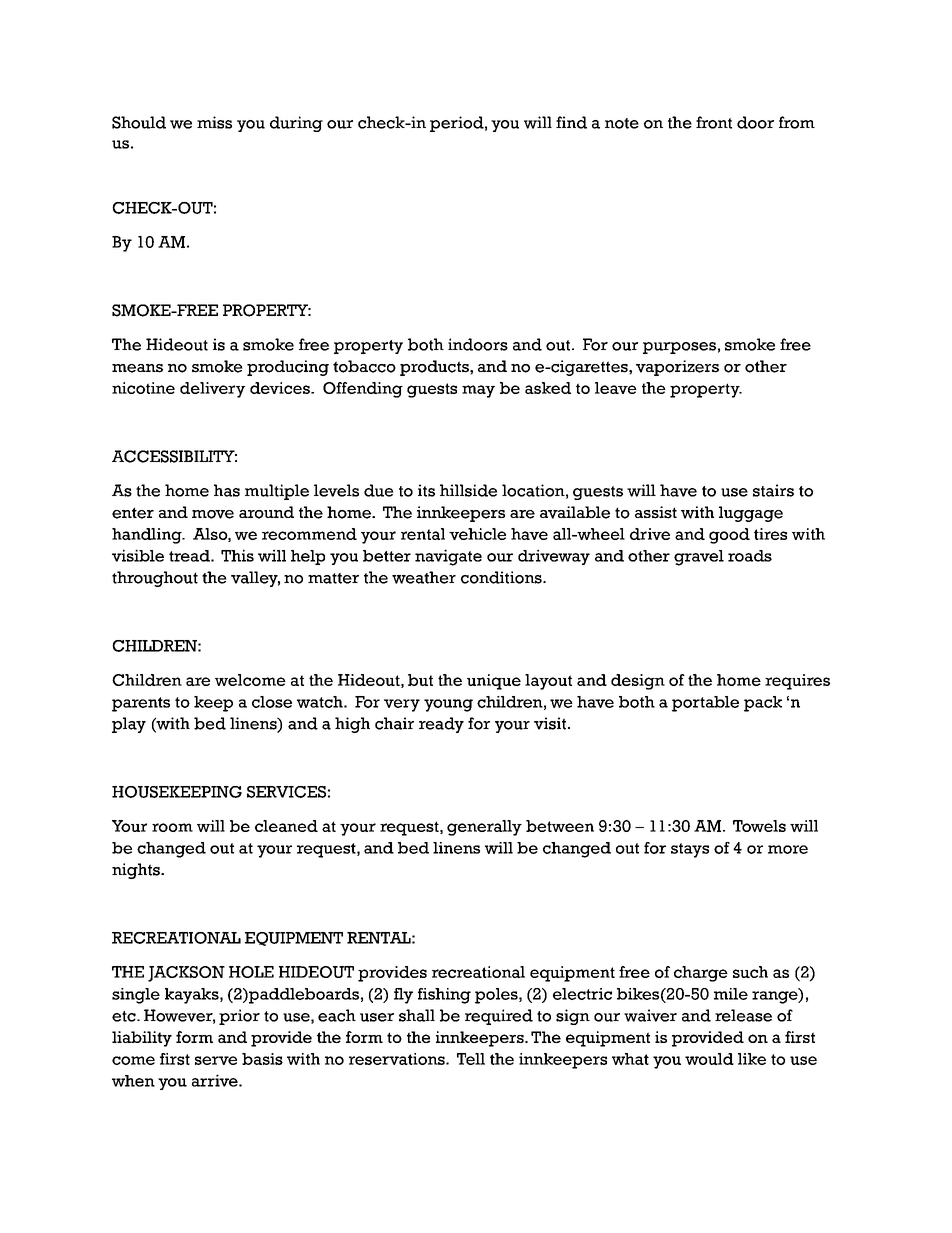  What do you see at coordinates (468, 490) in the screenshot?
I see `hillside` at bounding box center [468, 490].
